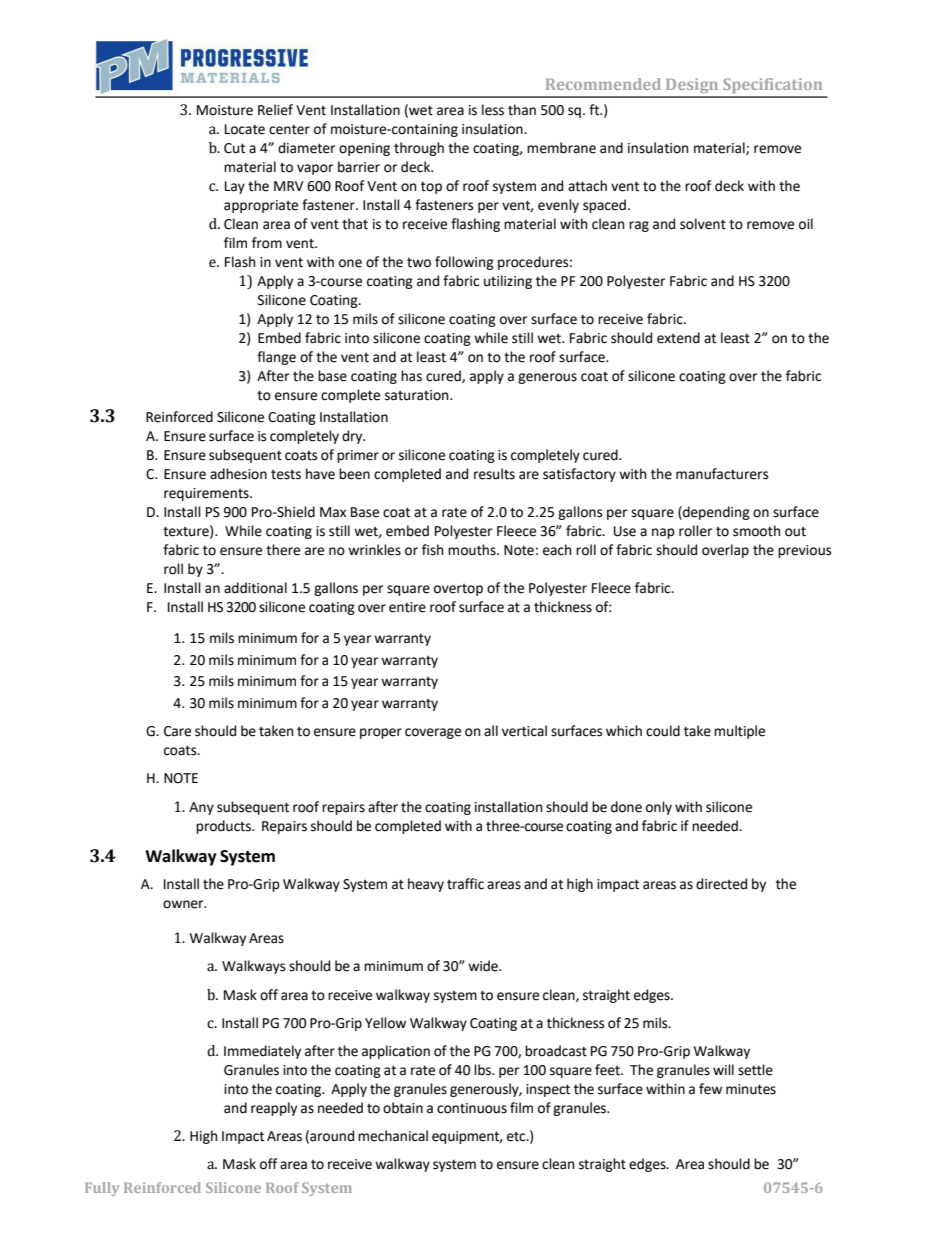  What do you see at coordinates (603, 84) in the screenshot?
I see `Recommended` at bounding box center [603, 84].
